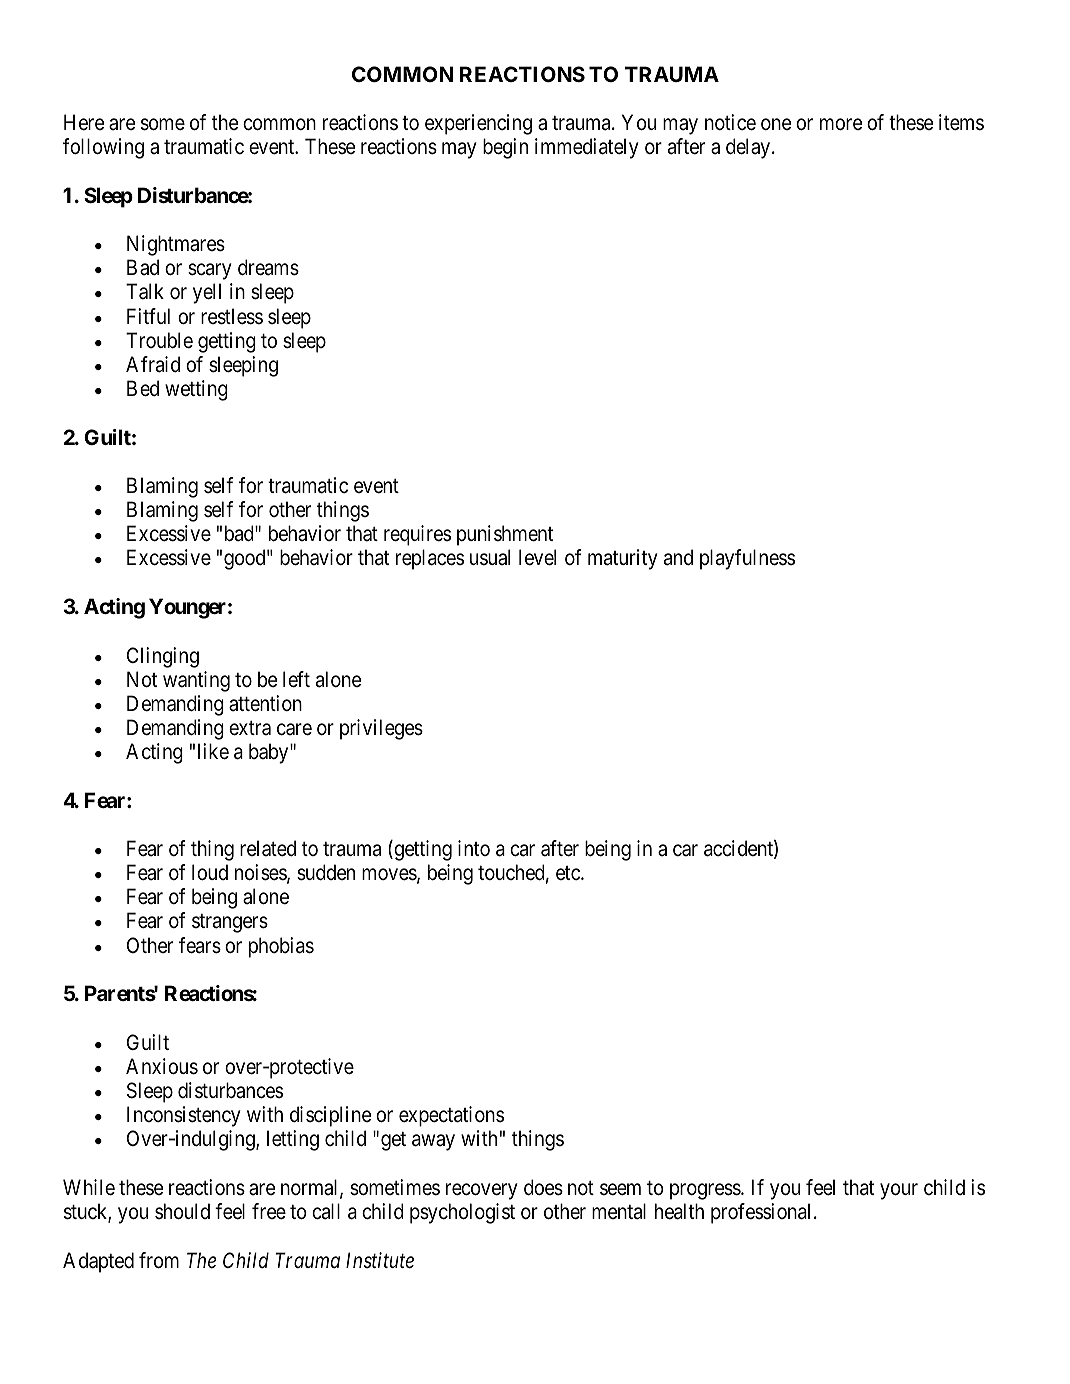 The image size is (1070, 1384). Describe the element at coordinates (182, 1211) in the image. I see `should` at that location.
